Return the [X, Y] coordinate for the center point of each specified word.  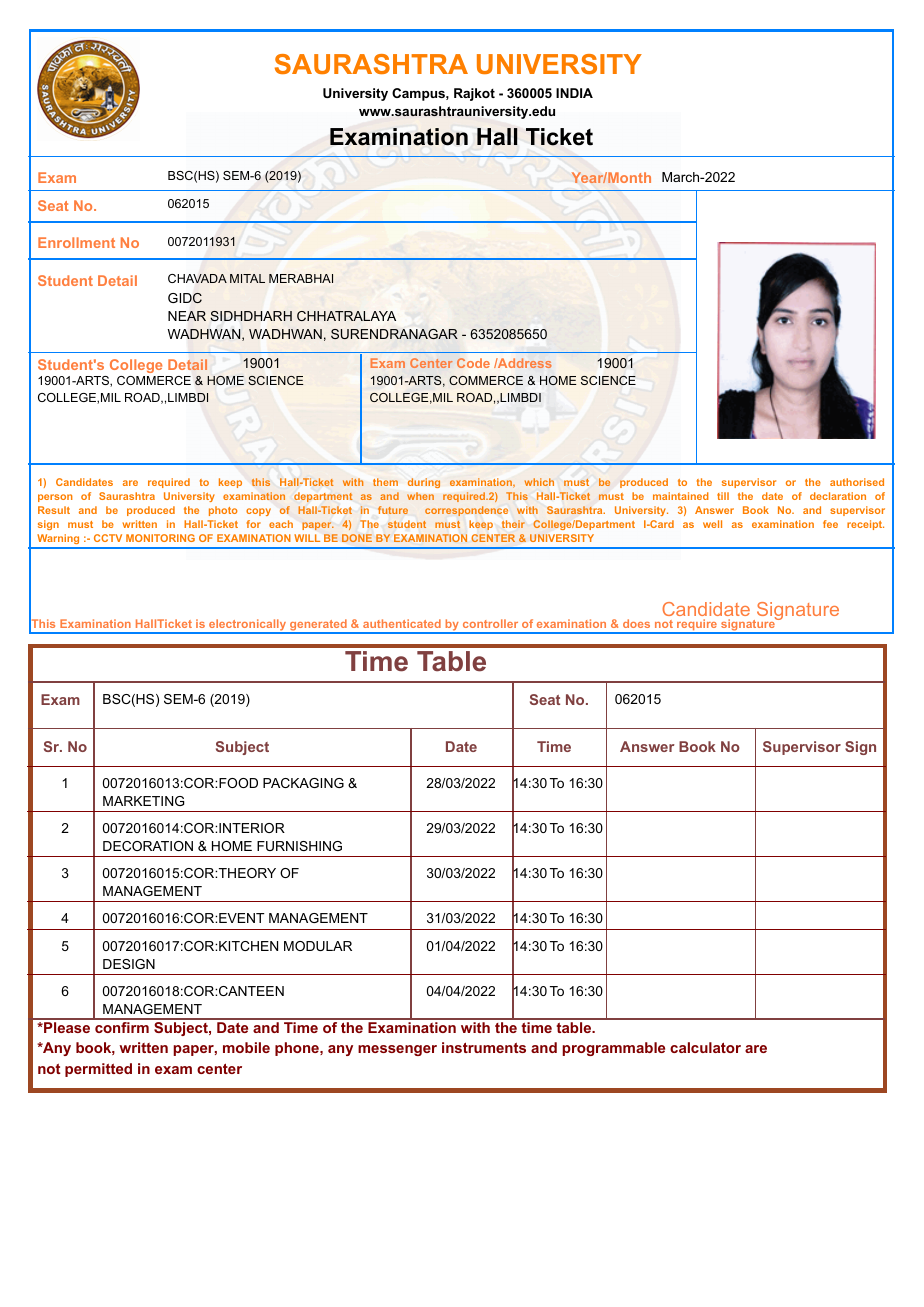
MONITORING [160, 538]
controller [490, 623]
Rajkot [474, 94]
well [712, 524]
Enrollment [76, 242]
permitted [98, 1070]
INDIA [574, 93]
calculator [705, 1047]
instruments [484, 1047]
